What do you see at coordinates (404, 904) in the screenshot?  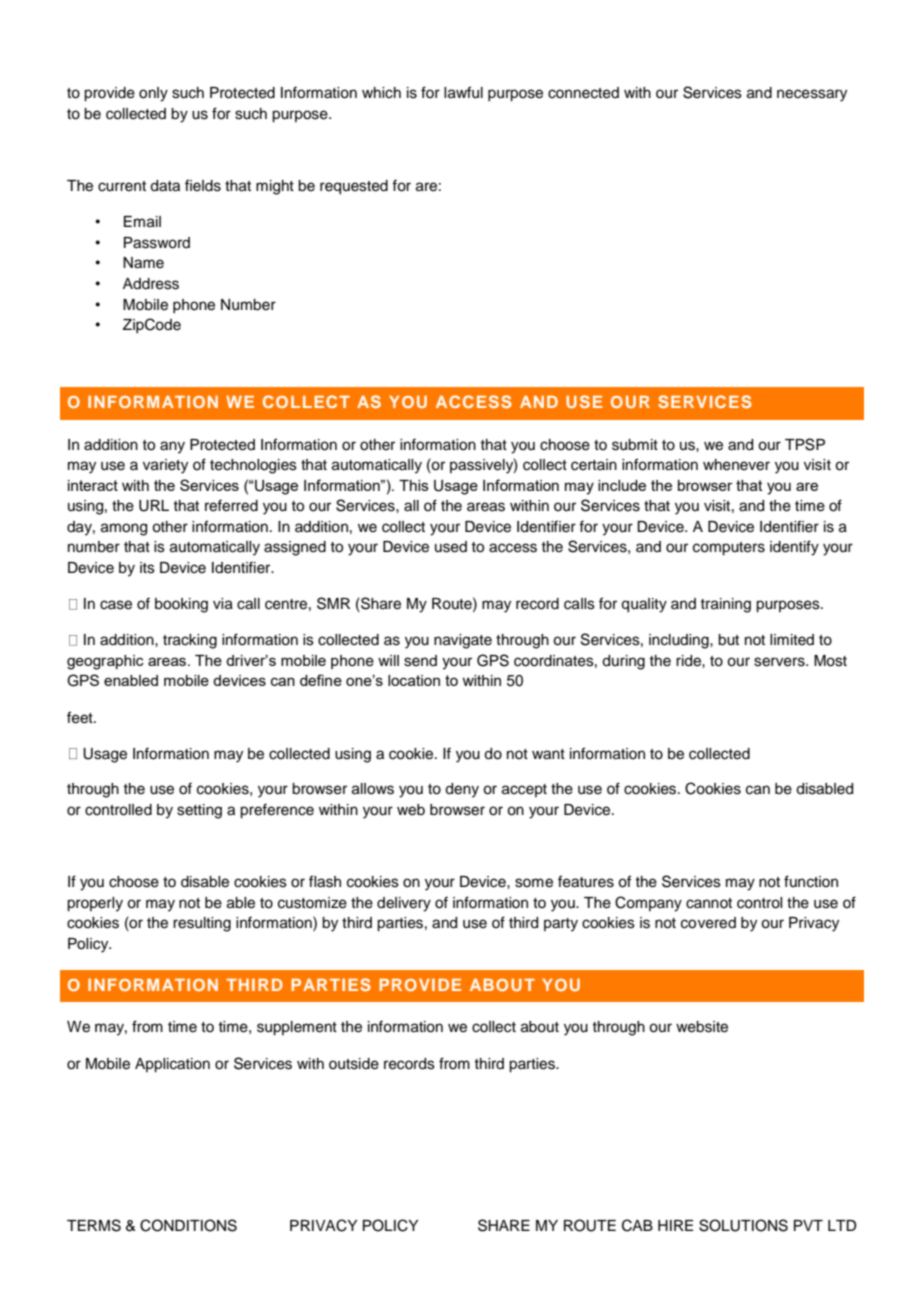 I see `delivery` at bounding box center [404, 904].
